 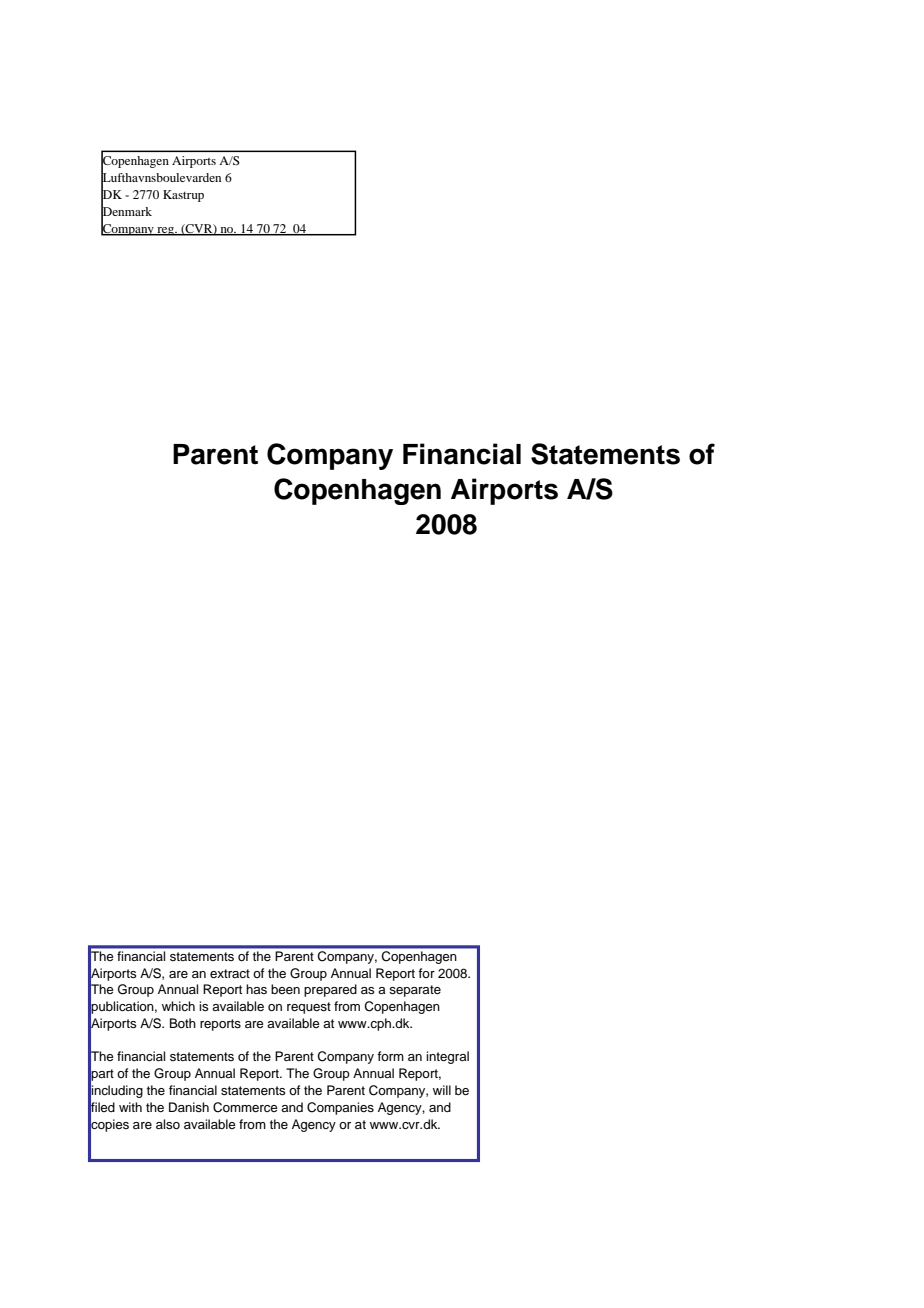 I want to click on Danish, so click(x=189, y=1107).
